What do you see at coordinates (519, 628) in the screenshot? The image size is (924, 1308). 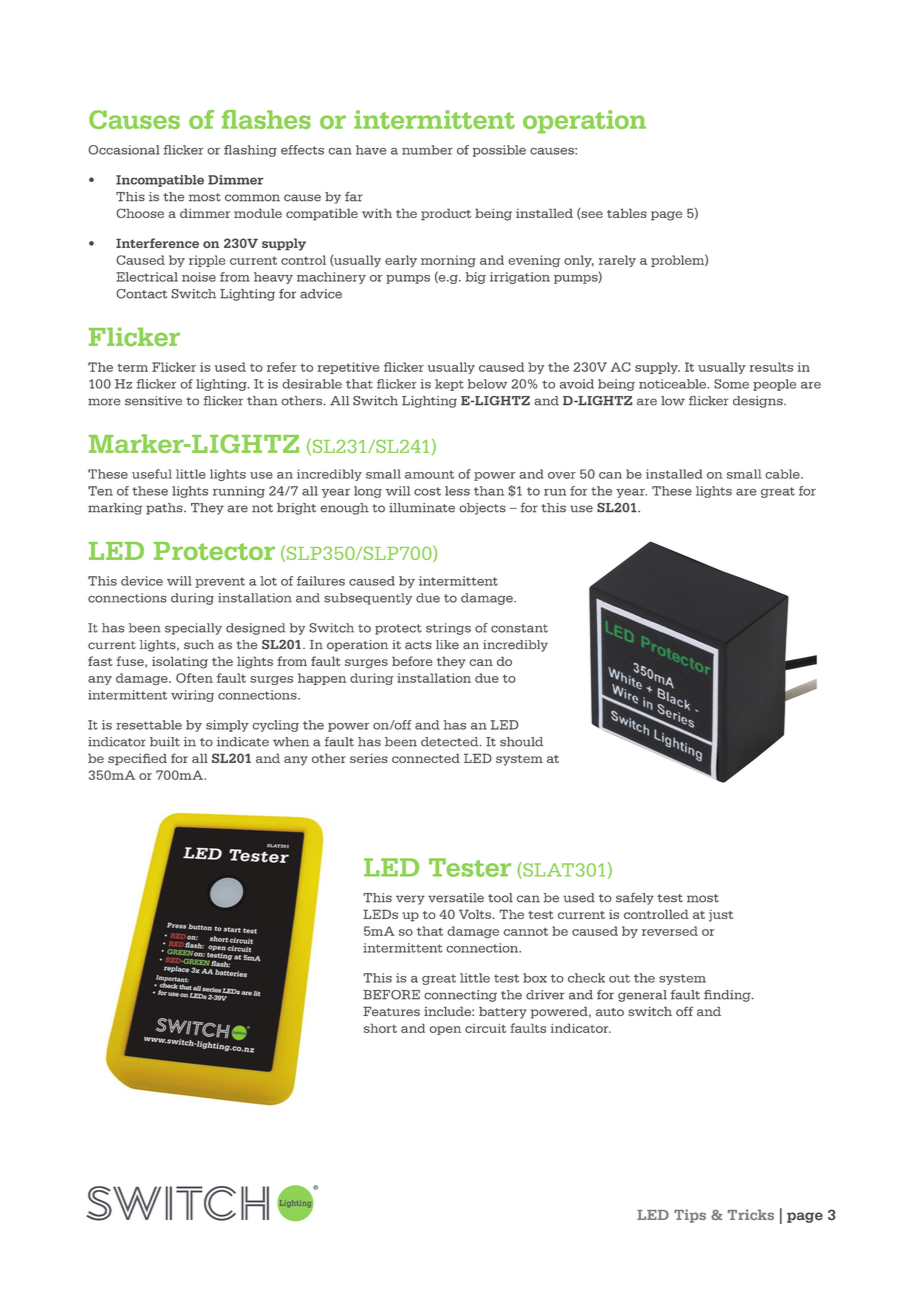 I see `constant` at bounding box center [519, 628].
